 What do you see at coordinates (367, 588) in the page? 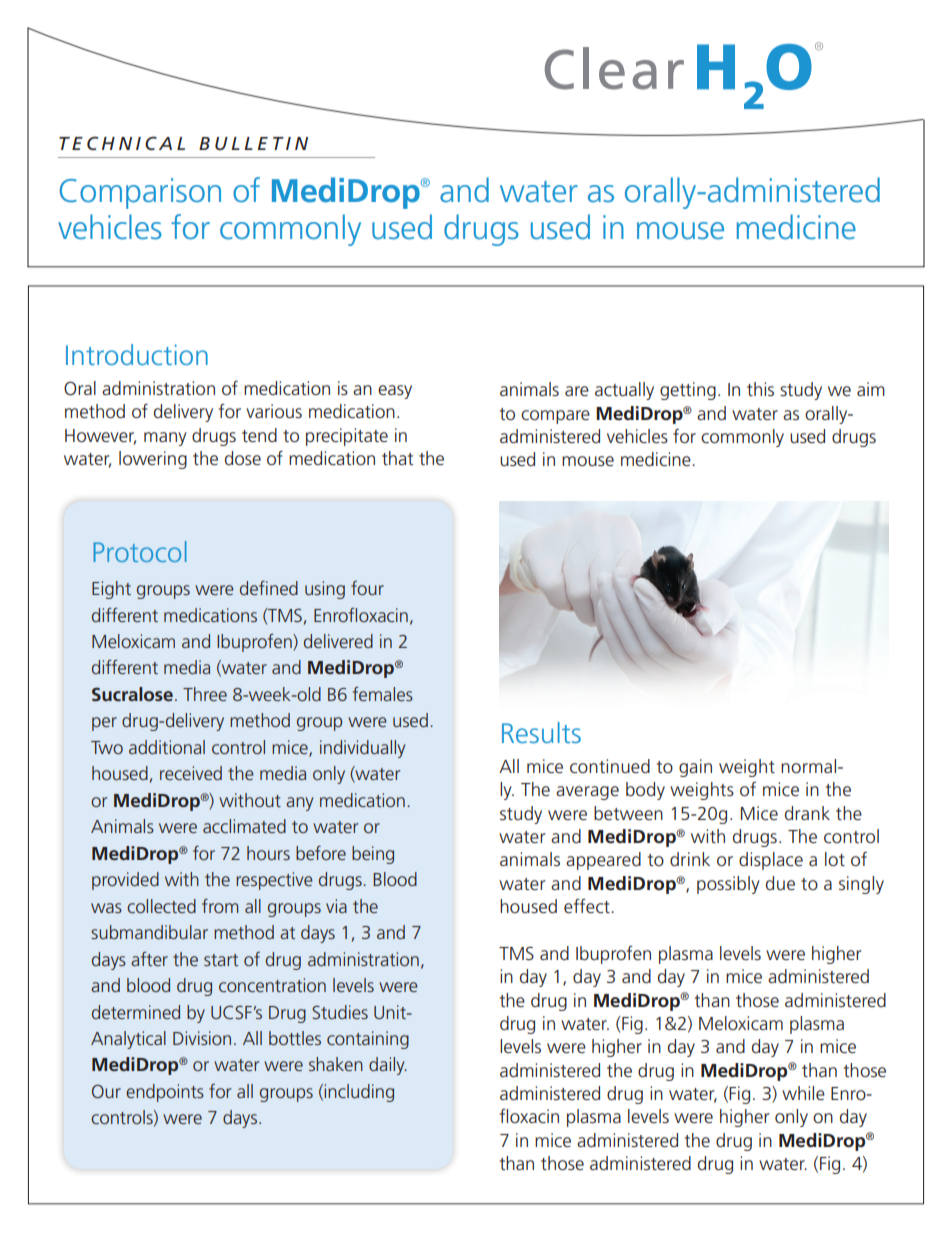
I see `four` at bounding box center [367, 588].
